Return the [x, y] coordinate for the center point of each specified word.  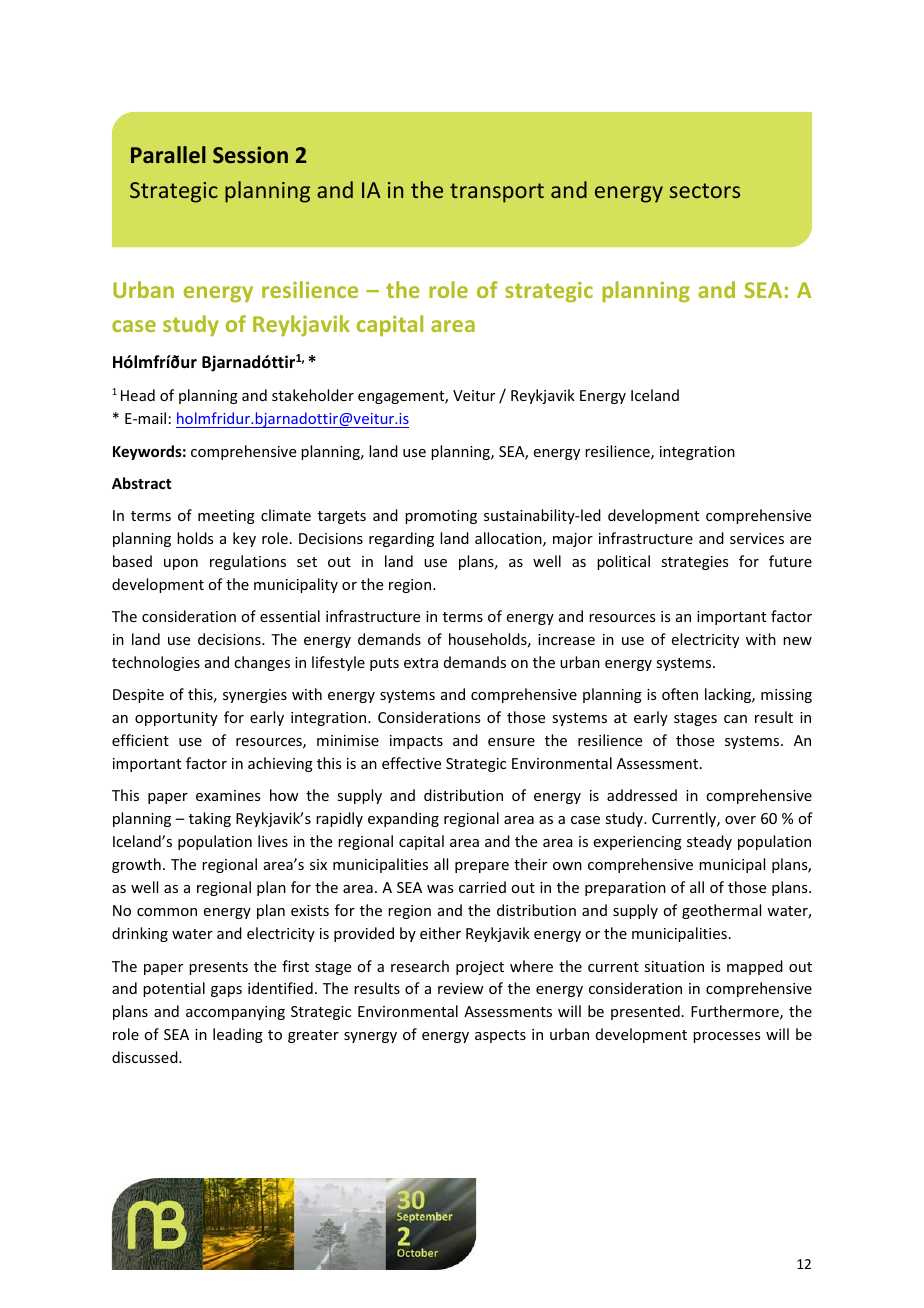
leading [238, 1035]
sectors [705, 190]
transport [497, 193]
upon [181, 564]
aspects [500, 1036]
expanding [403, 819]
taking [210, 819]
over [740, 820]
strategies [694, 563]
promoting [441, 517]
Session [250, 154]
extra [421, 663]
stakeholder [313, 395]
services [757, 538]
